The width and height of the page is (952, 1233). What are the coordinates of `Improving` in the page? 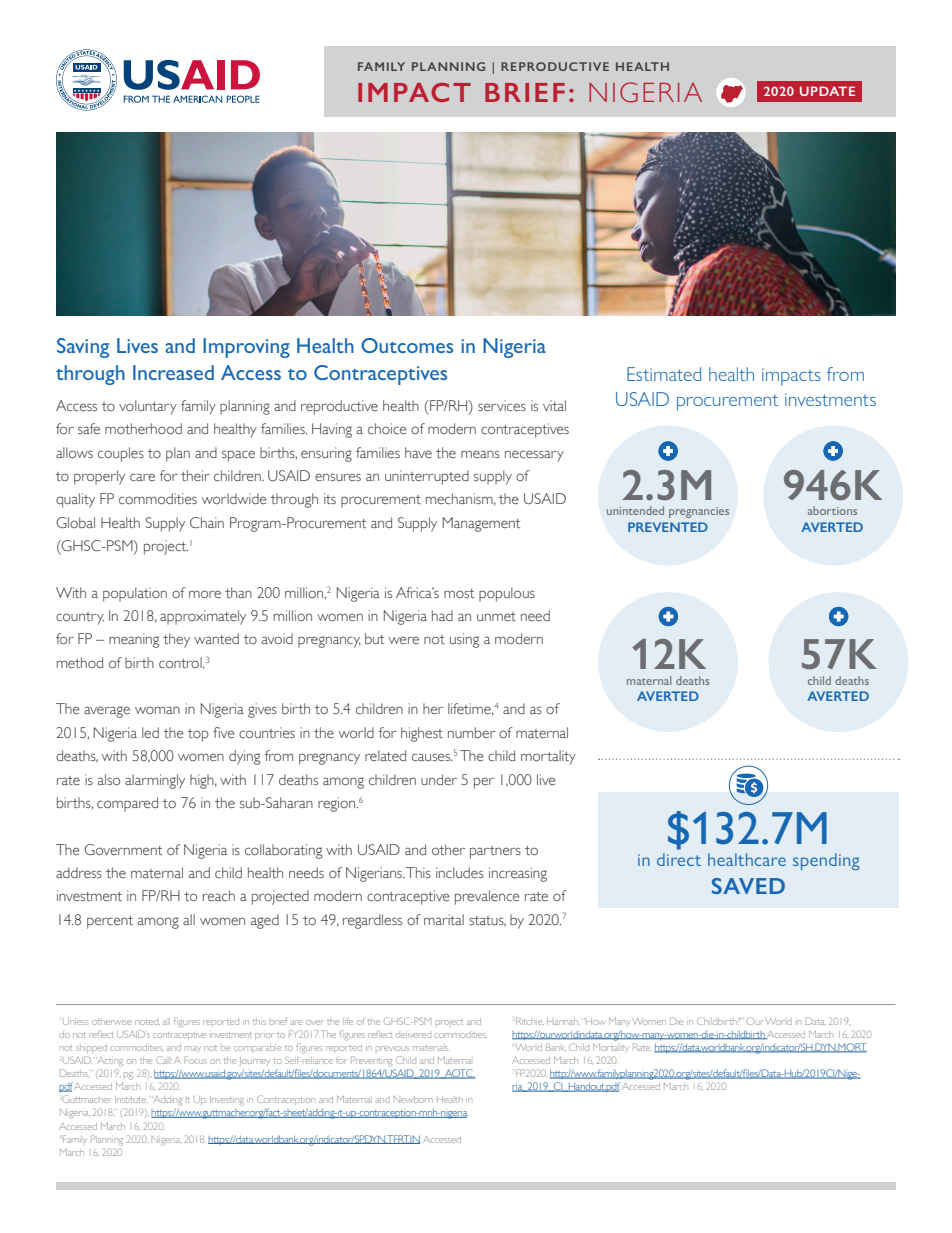 It's located at (246, 348).
